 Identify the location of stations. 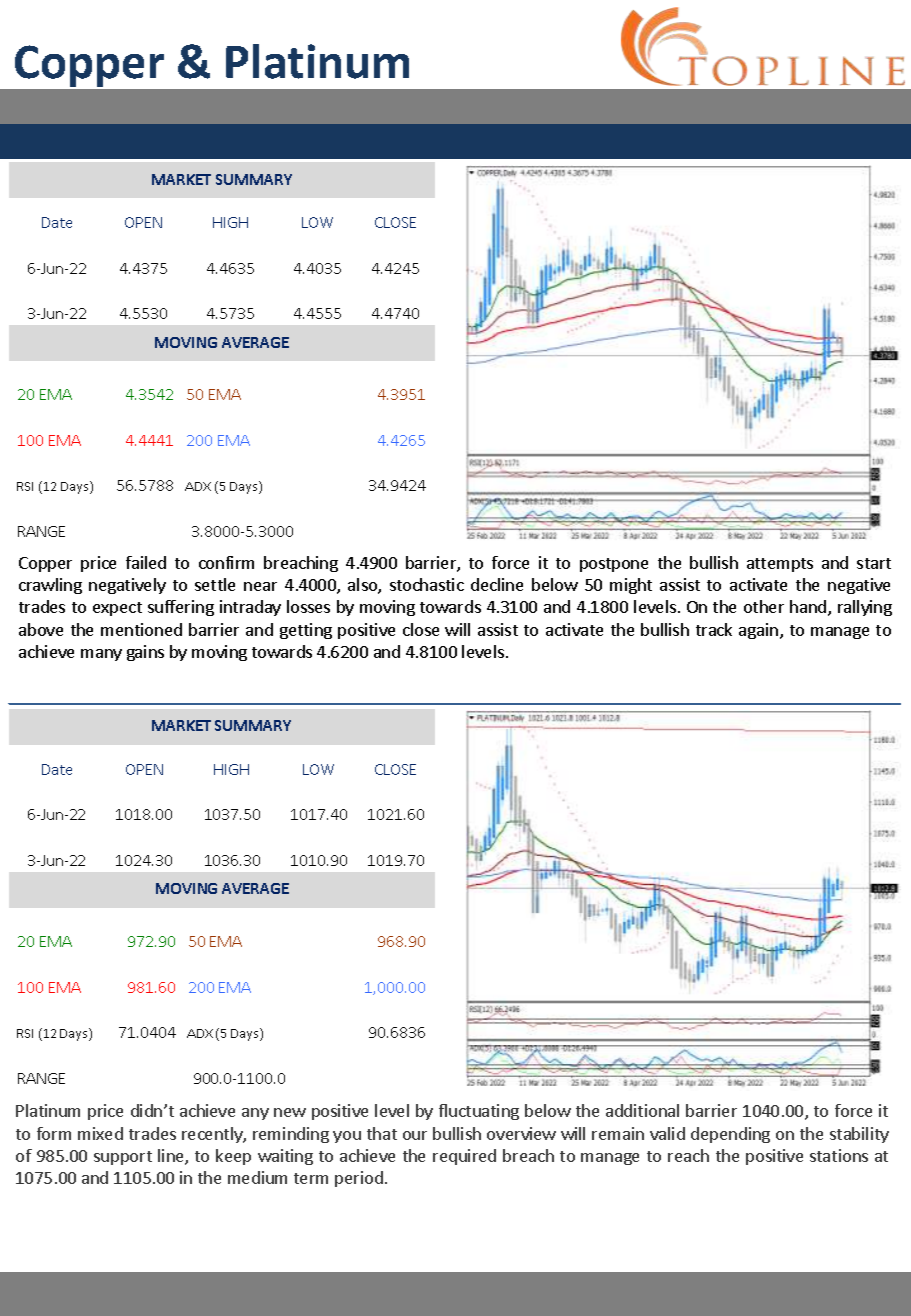
(839, 1155).
